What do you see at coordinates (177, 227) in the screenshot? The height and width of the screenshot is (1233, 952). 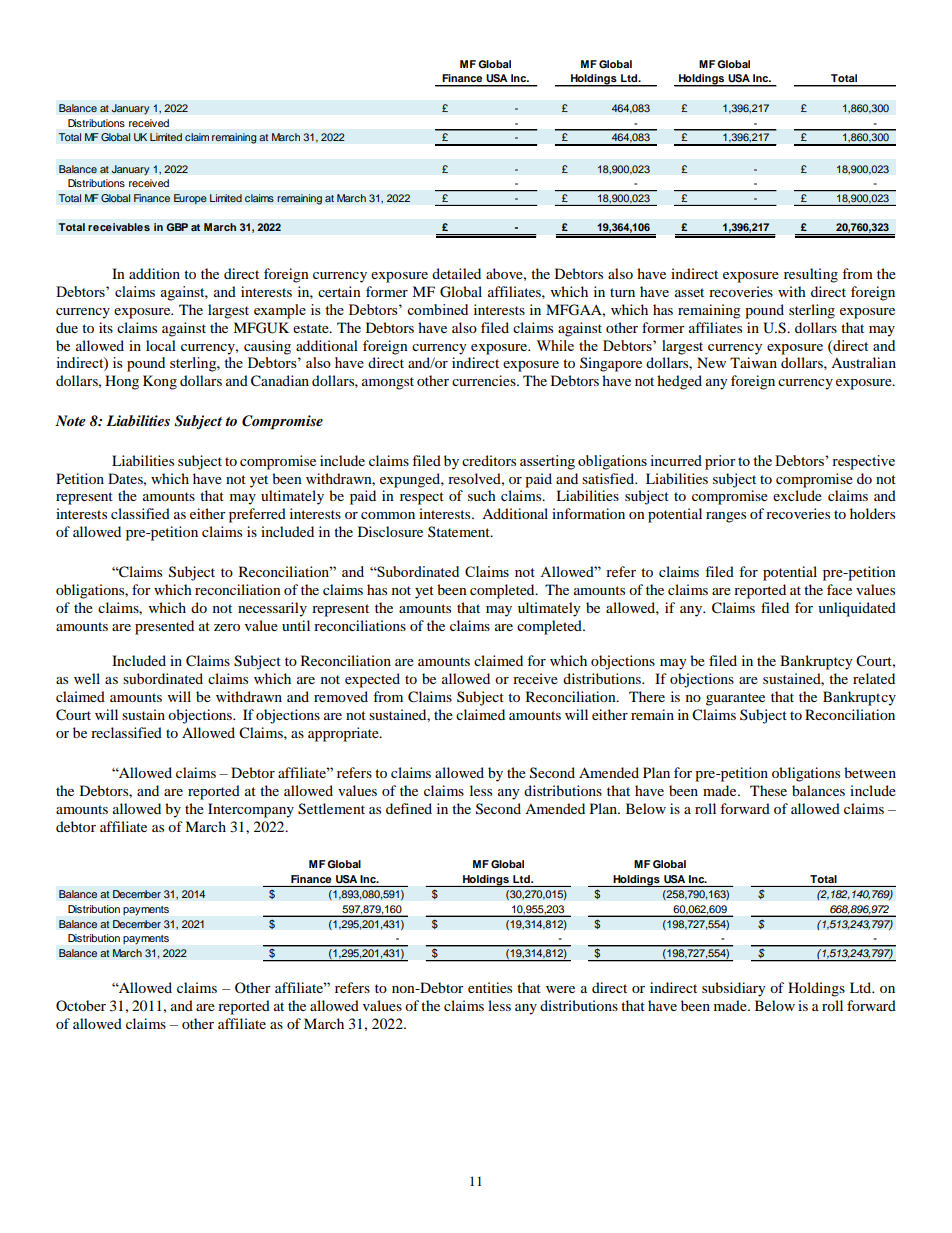 I see `GBP` at bounding box center [177, 227].
